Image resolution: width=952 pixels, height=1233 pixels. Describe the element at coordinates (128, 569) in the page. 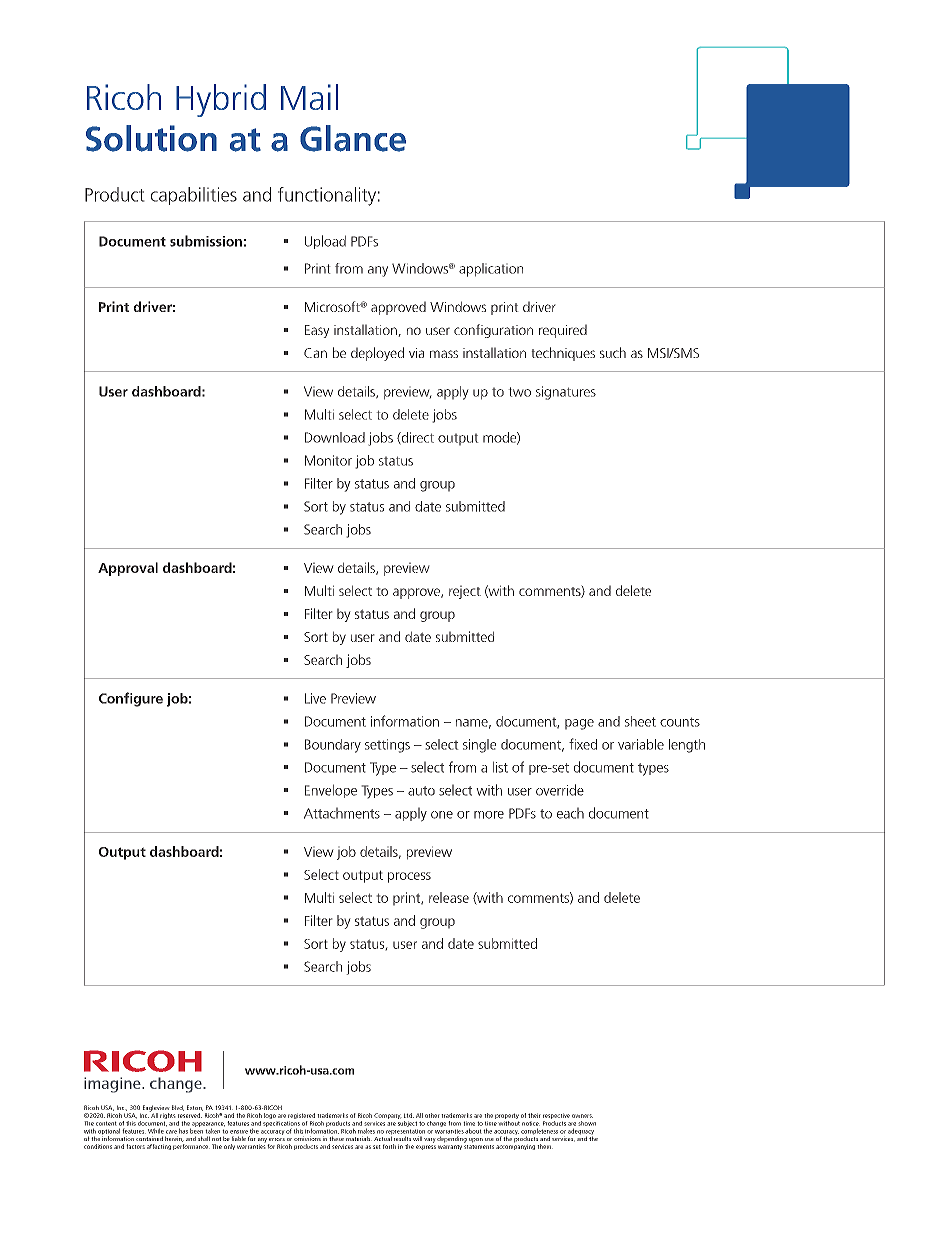

I see `Approval` at that location.
